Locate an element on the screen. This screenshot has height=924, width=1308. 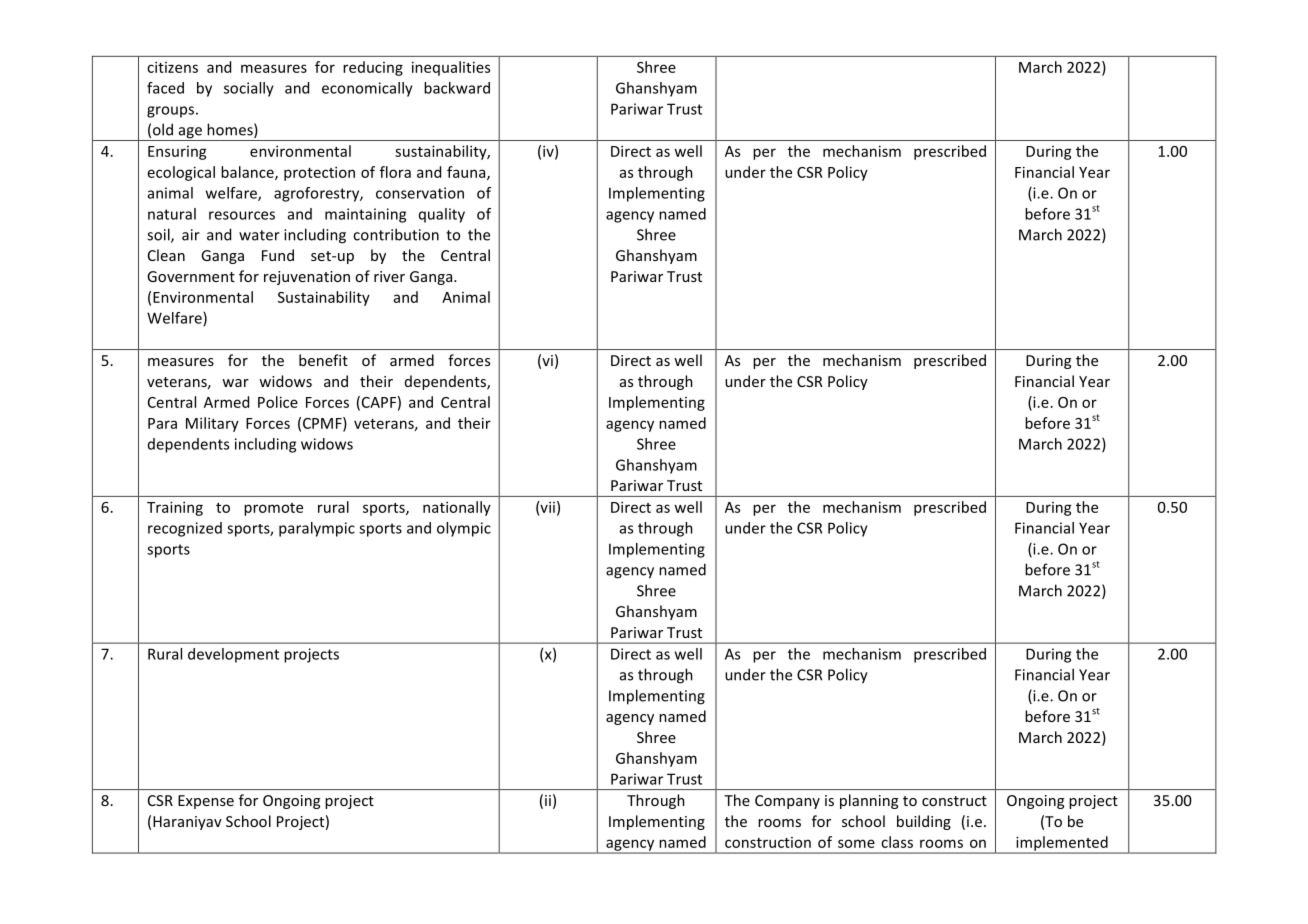
socially is located at coordinates (249, 89).
